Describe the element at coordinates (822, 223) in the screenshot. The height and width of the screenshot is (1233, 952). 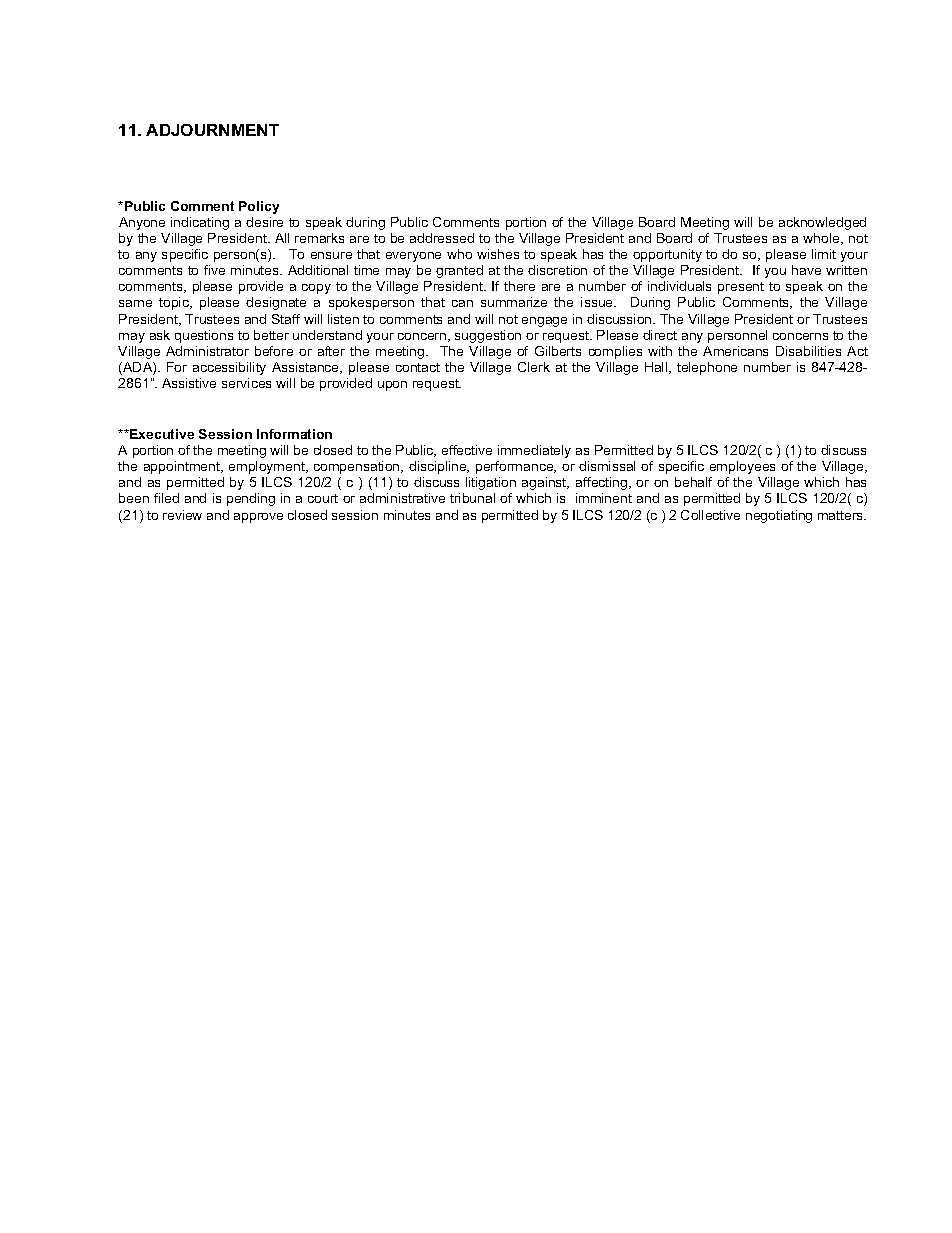
I see `acknowledged` at that location.
